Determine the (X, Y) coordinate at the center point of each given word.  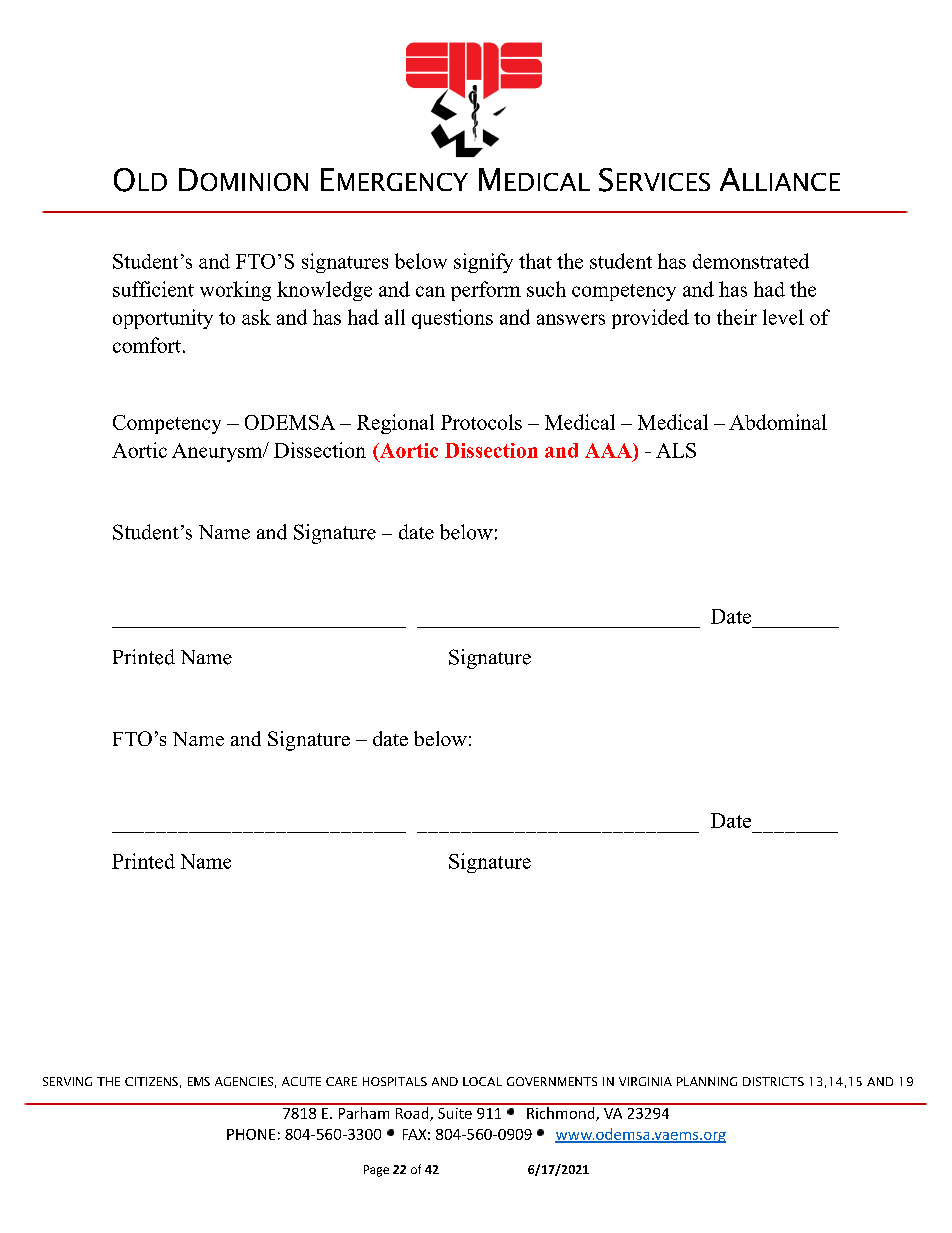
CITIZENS (151, 1081)
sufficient (153, 289)
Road (412, 1112)
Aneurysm (218, 452)
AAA (609, 450)
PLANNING (707, 1081)
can (430, 291)
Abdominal (778, 422)
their (737, 317)
